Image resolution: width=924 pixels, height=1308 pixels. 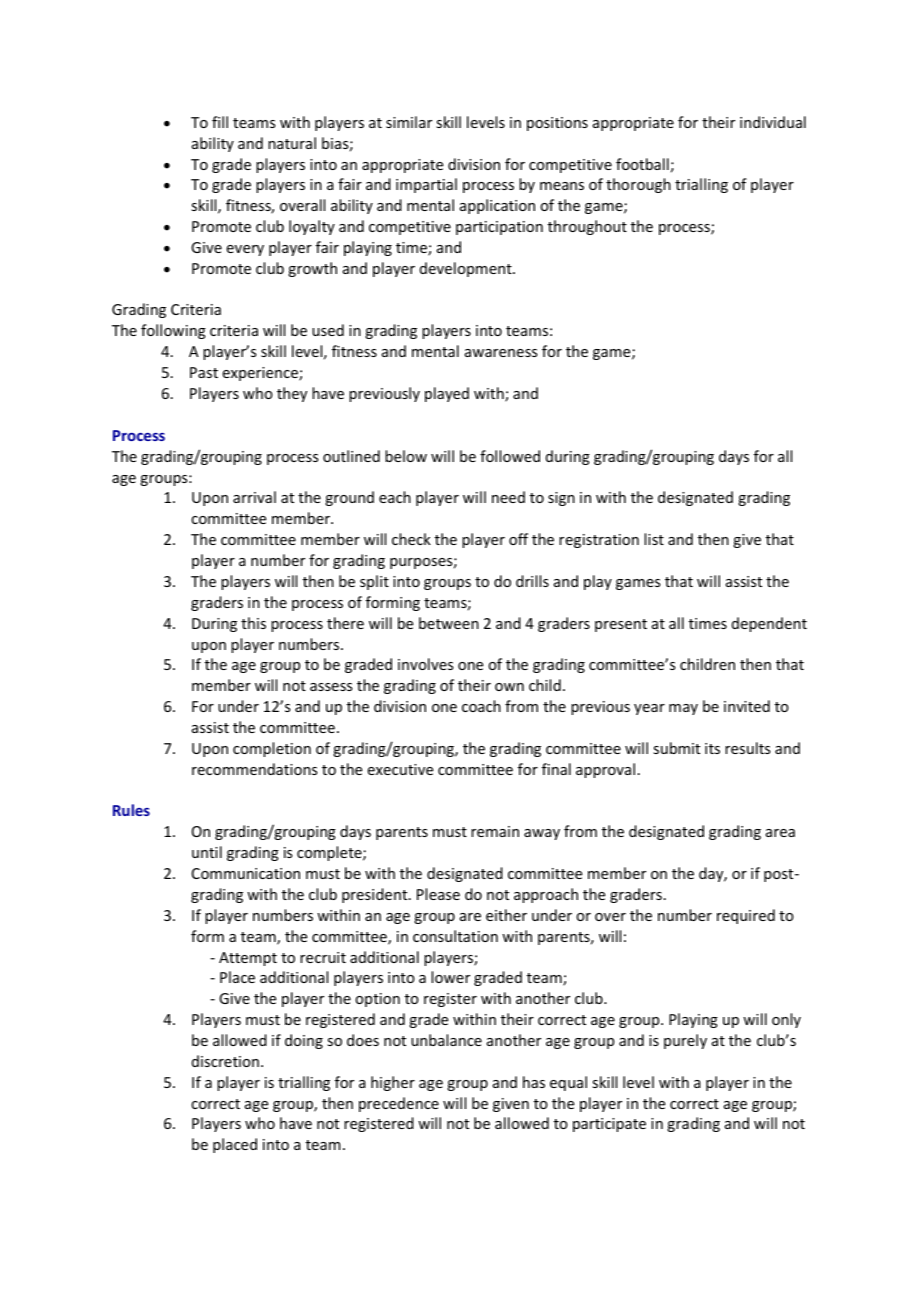 I want to click on between, so click(x=449, y=623).
